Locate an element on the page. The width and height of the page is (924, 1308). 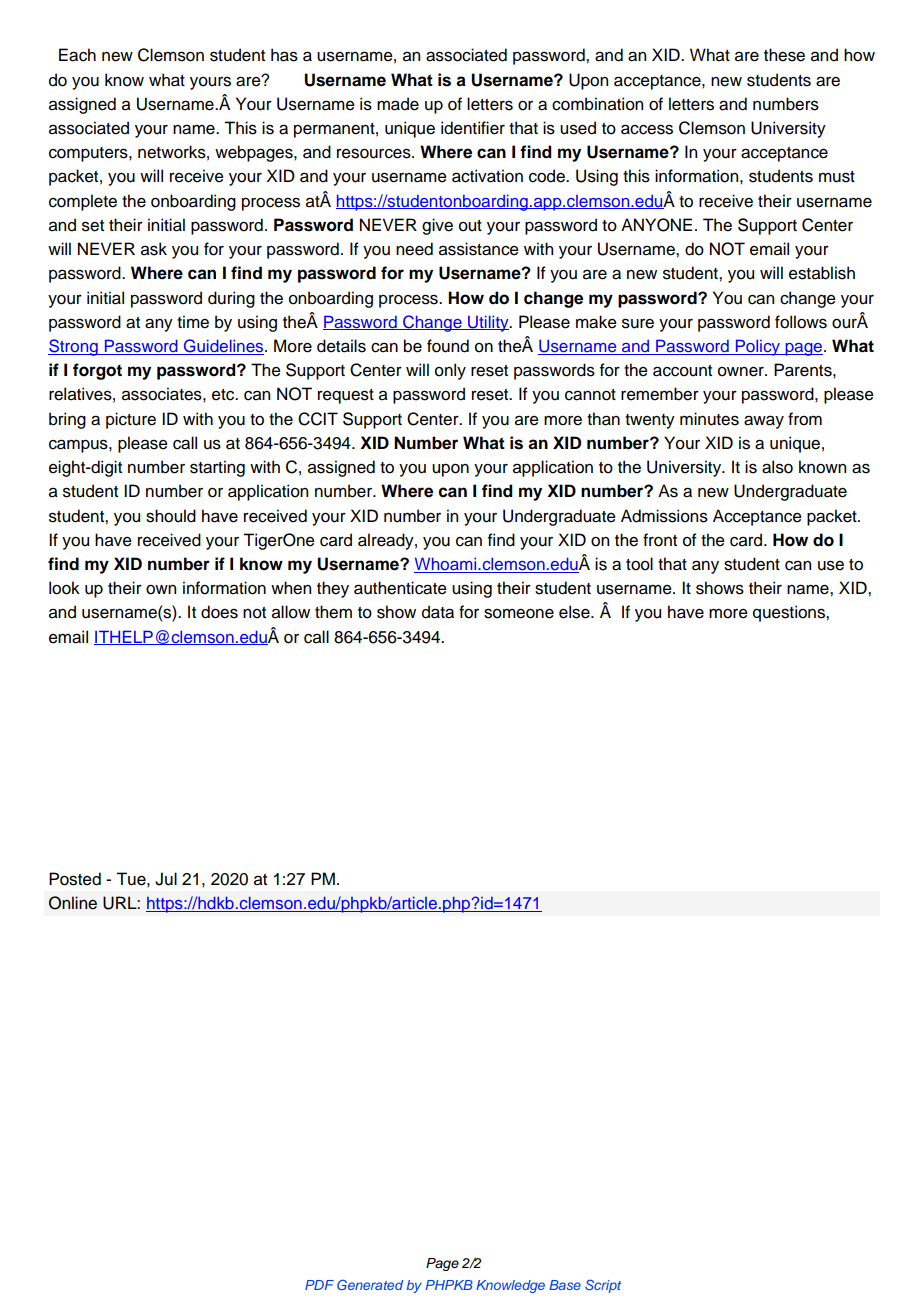
tool is located at coordinates (639, 564).
